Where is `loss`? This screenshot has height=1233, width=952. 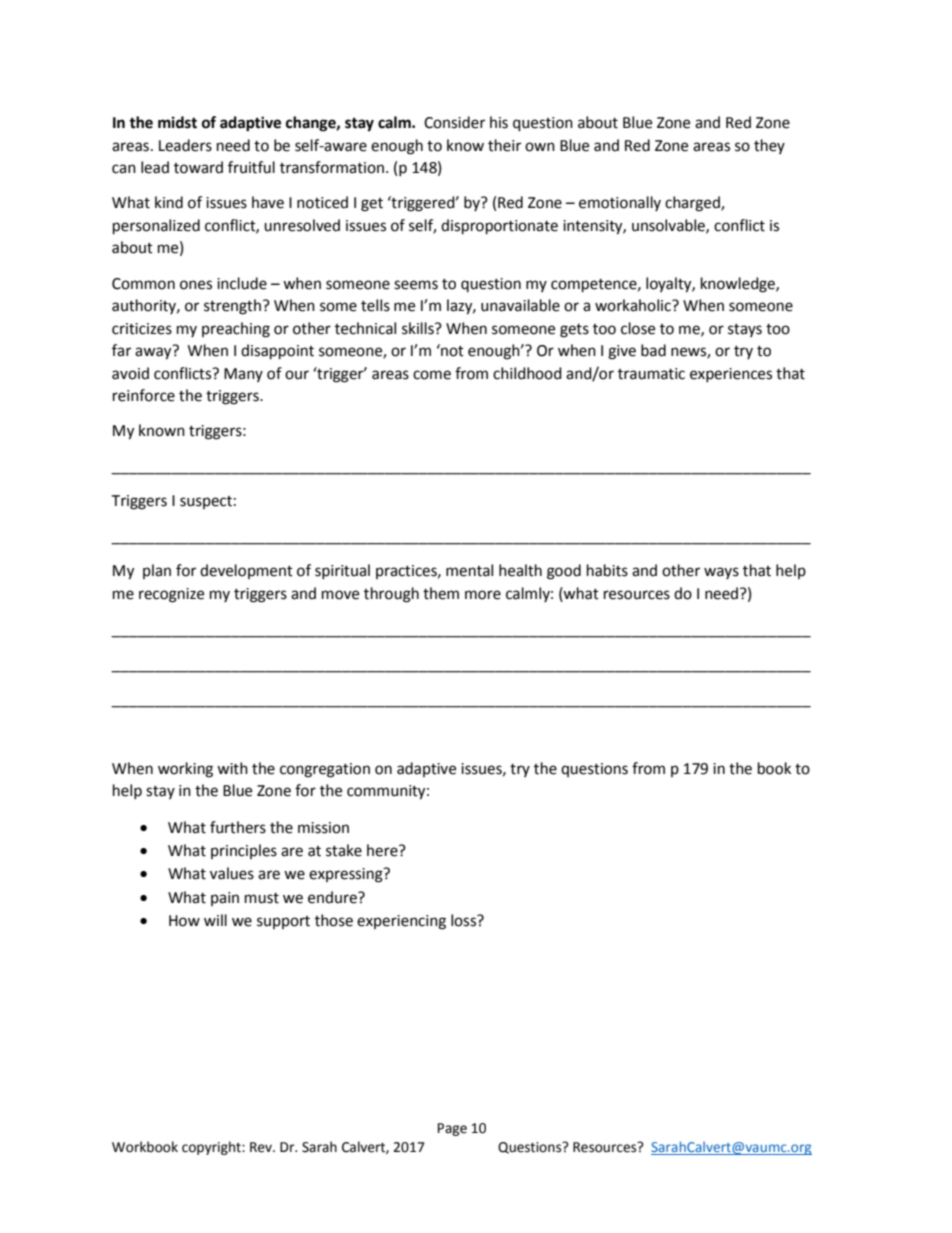 loss is located at coordinates (464, 920).
